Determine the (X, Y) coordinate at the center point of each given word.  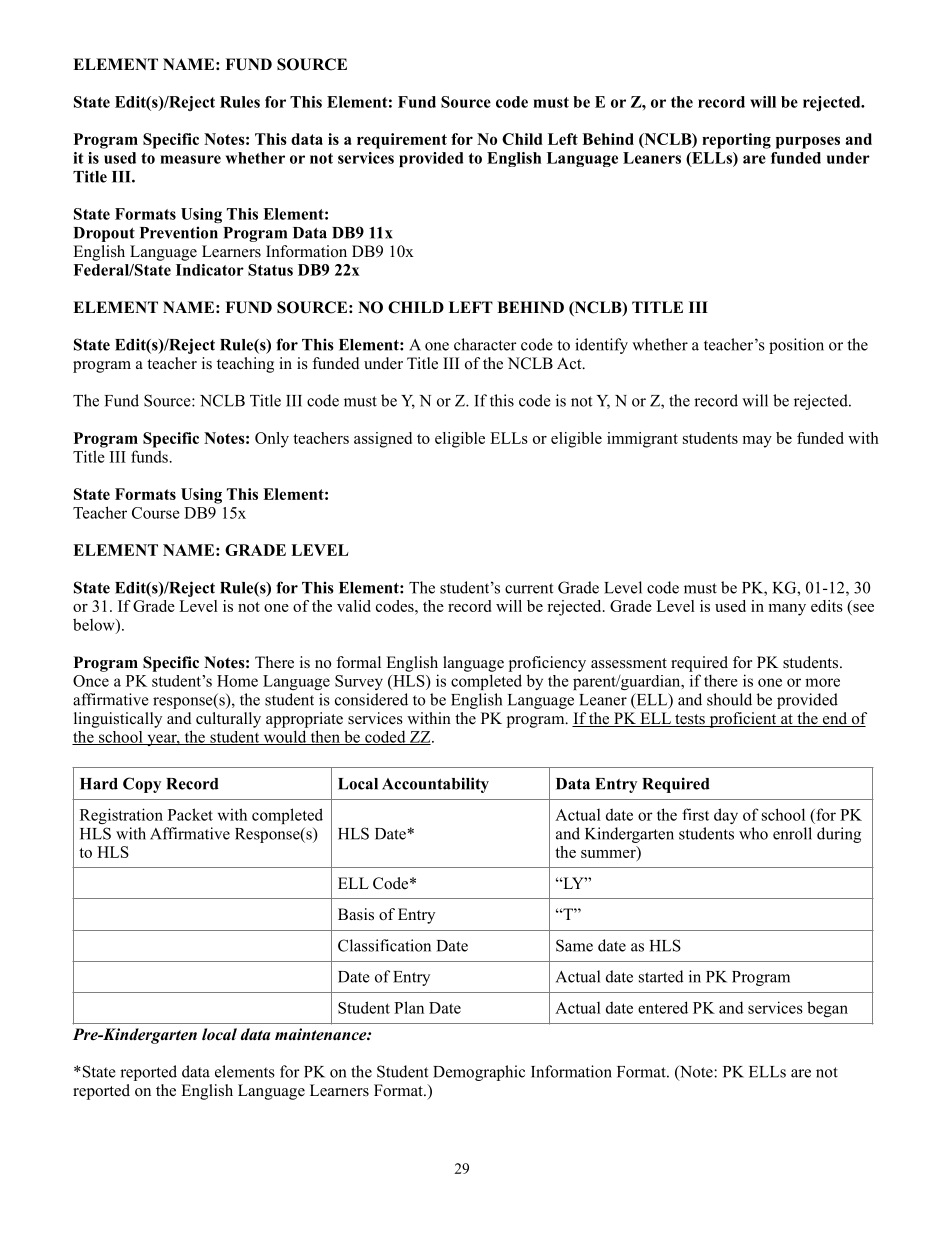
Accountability (435, 785)
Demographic (479, 1073)
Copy (142, 785)
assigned (383, 440)
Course (156, 513)
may (757, 442)
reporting (736, 141)
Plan (409, 1007)
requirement (402, 141)
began (827, 1009)
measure (190, 159)
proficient (743, 720)
